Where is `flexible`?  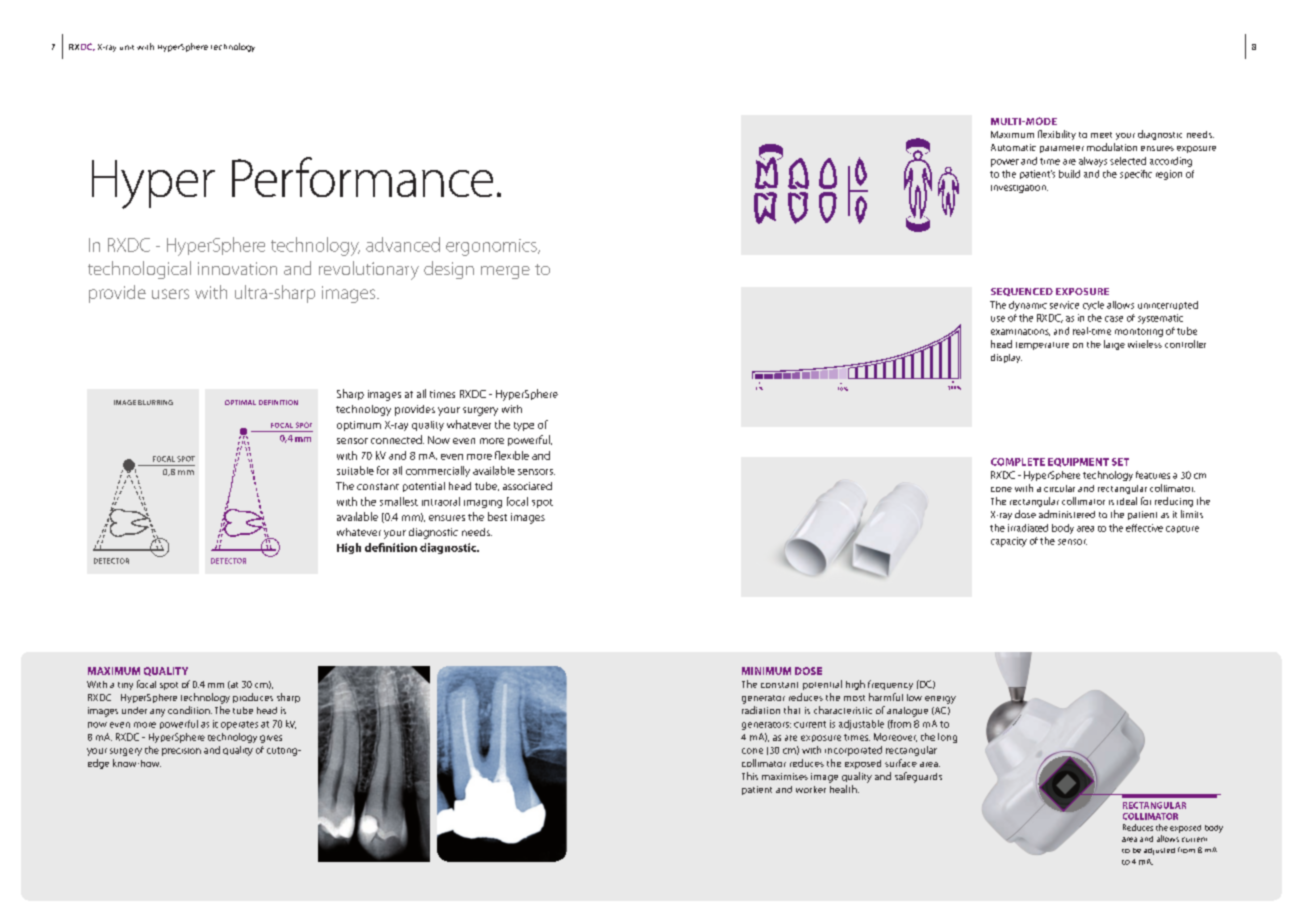
flexible is located at coordinates (512, 455).
